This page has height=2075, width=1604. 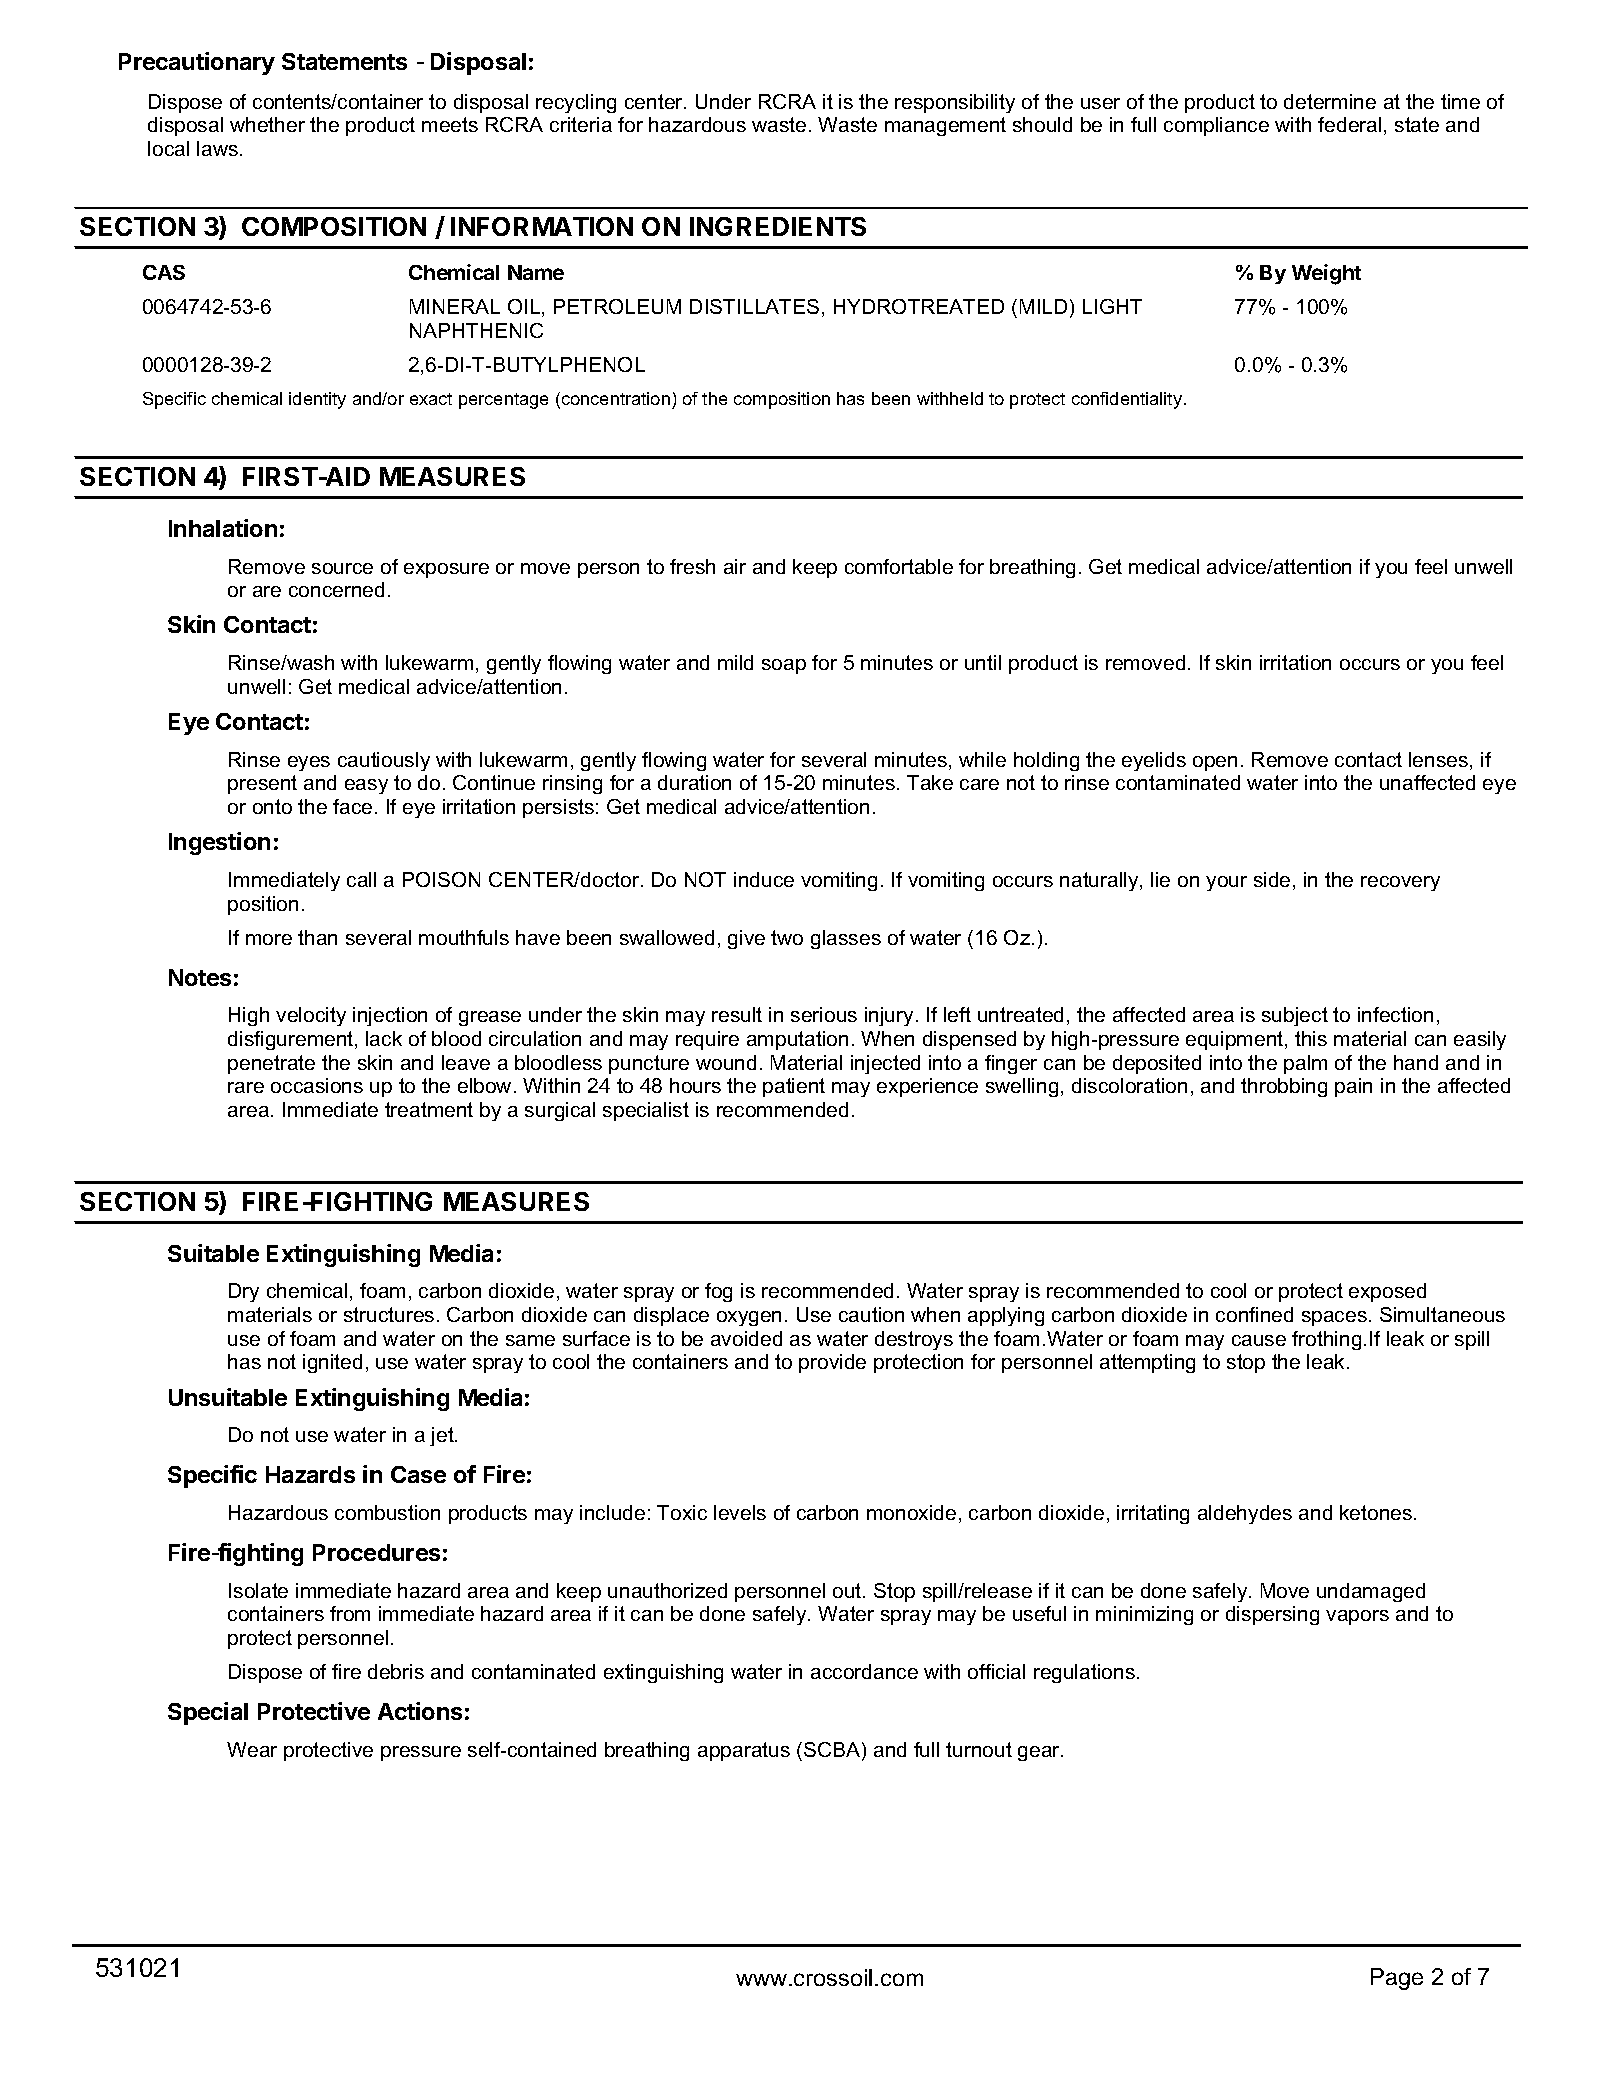 What do you see at coordinates (1215, 763) in the page?
I see `open` at bounding box center [1215, 763].
